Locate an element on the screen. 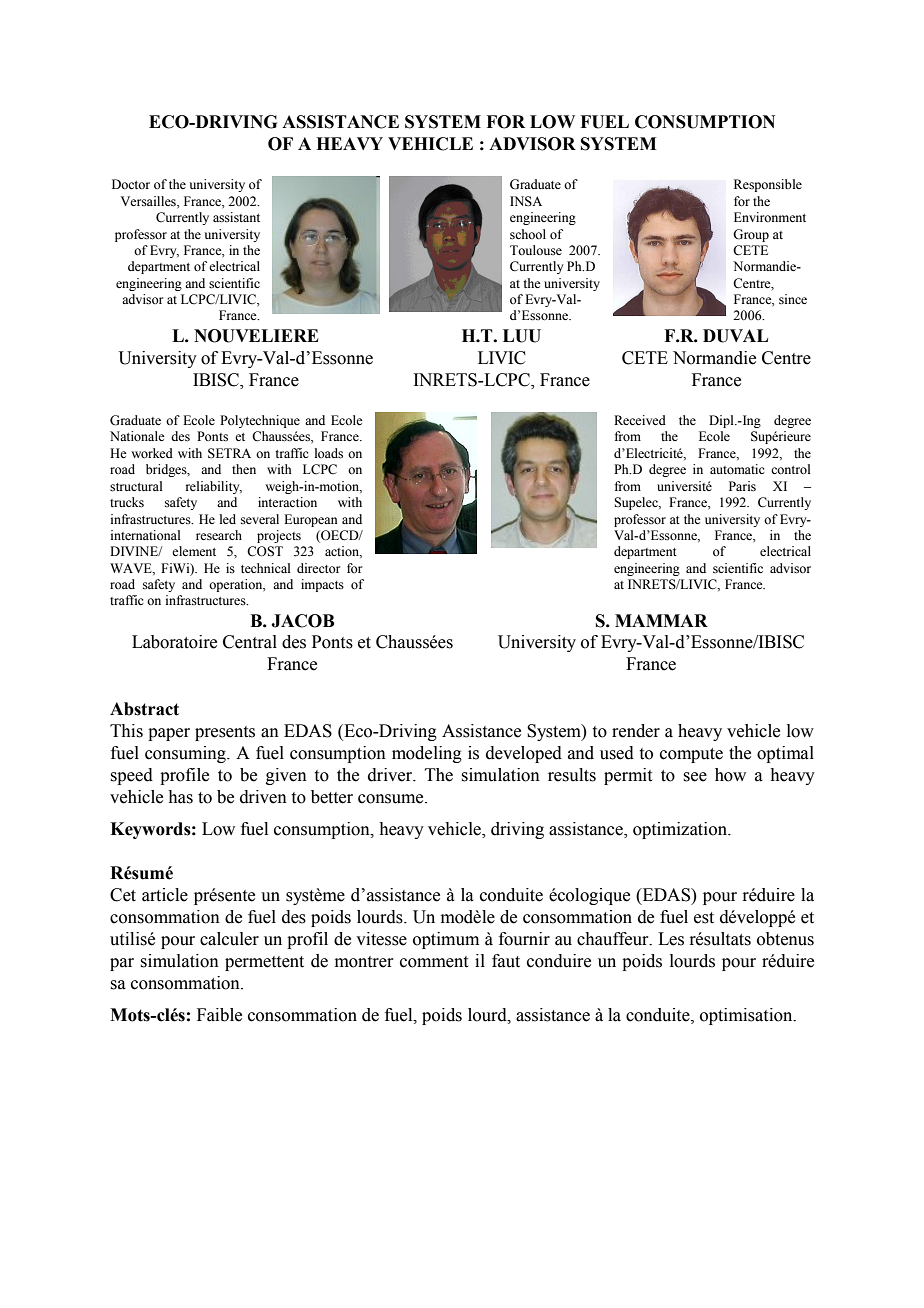 This screenshot has height=1308, width=924. Group is located at coordinates (751, 235).
